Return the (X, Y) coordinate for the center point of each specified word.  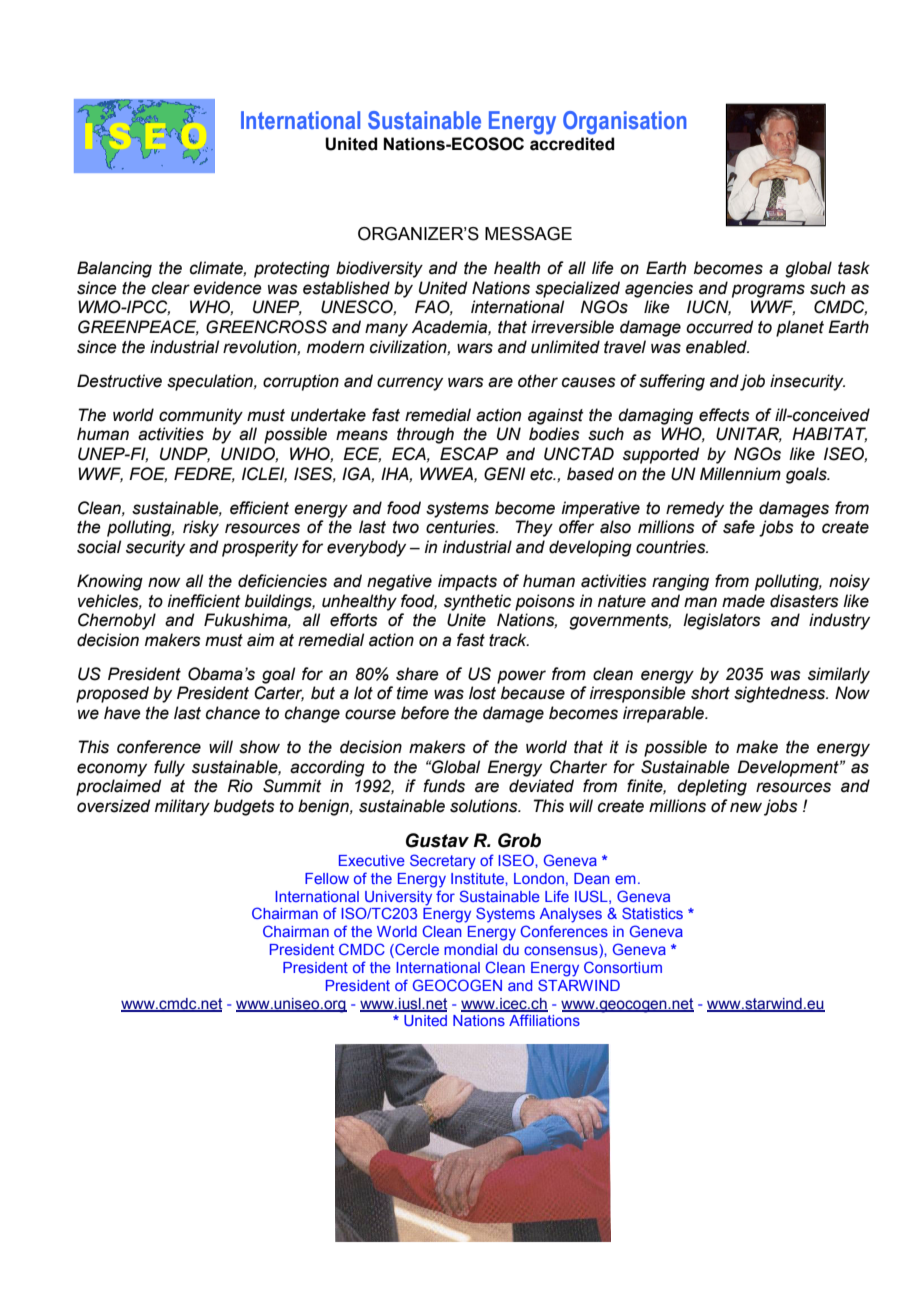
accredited (572, 144)
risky (201, 528)
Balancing (114, 269)
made (743, 601)
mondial (470, 949)
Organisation (625, 123)
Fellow (327, 878)
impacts (467, 582)
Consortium (623, 967)
